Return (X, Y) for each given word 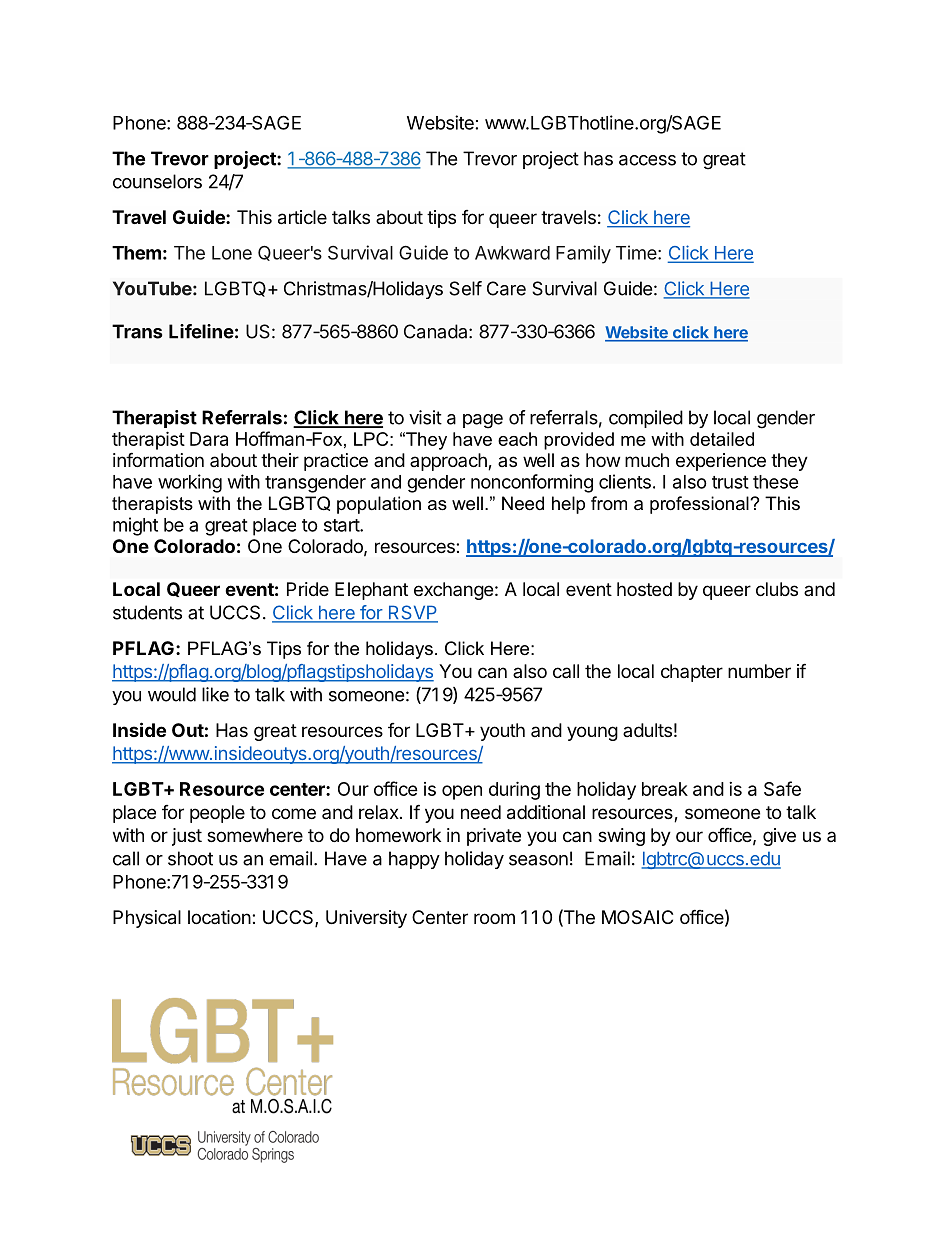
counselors (157, 181)
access (647, 160)
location (219, 917)
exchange (453, 591)
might (135, 526)
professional (700, 505)
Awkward (512, 253)
